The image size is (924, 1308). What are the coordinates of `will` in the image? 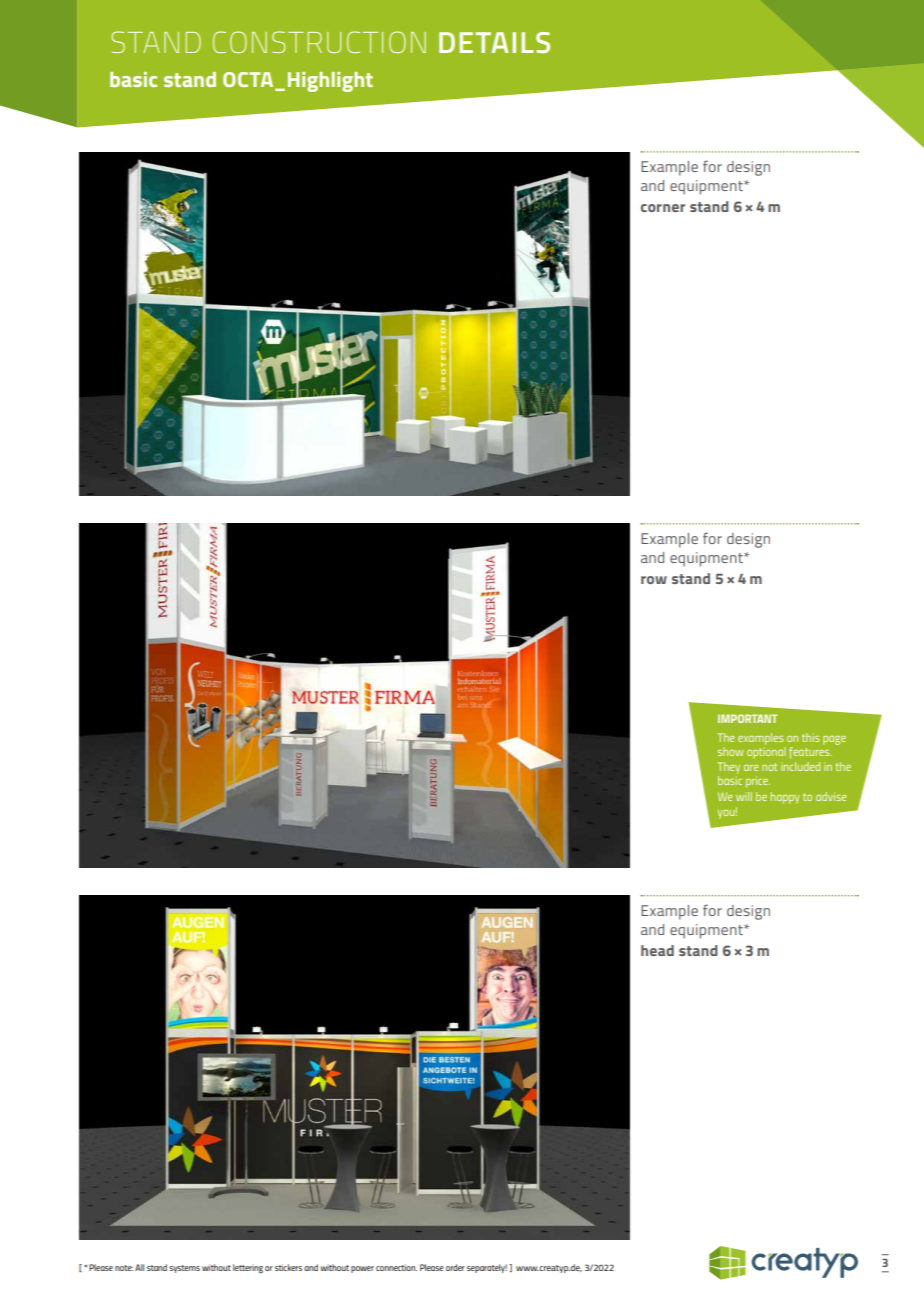 It's located at (744, 796).
